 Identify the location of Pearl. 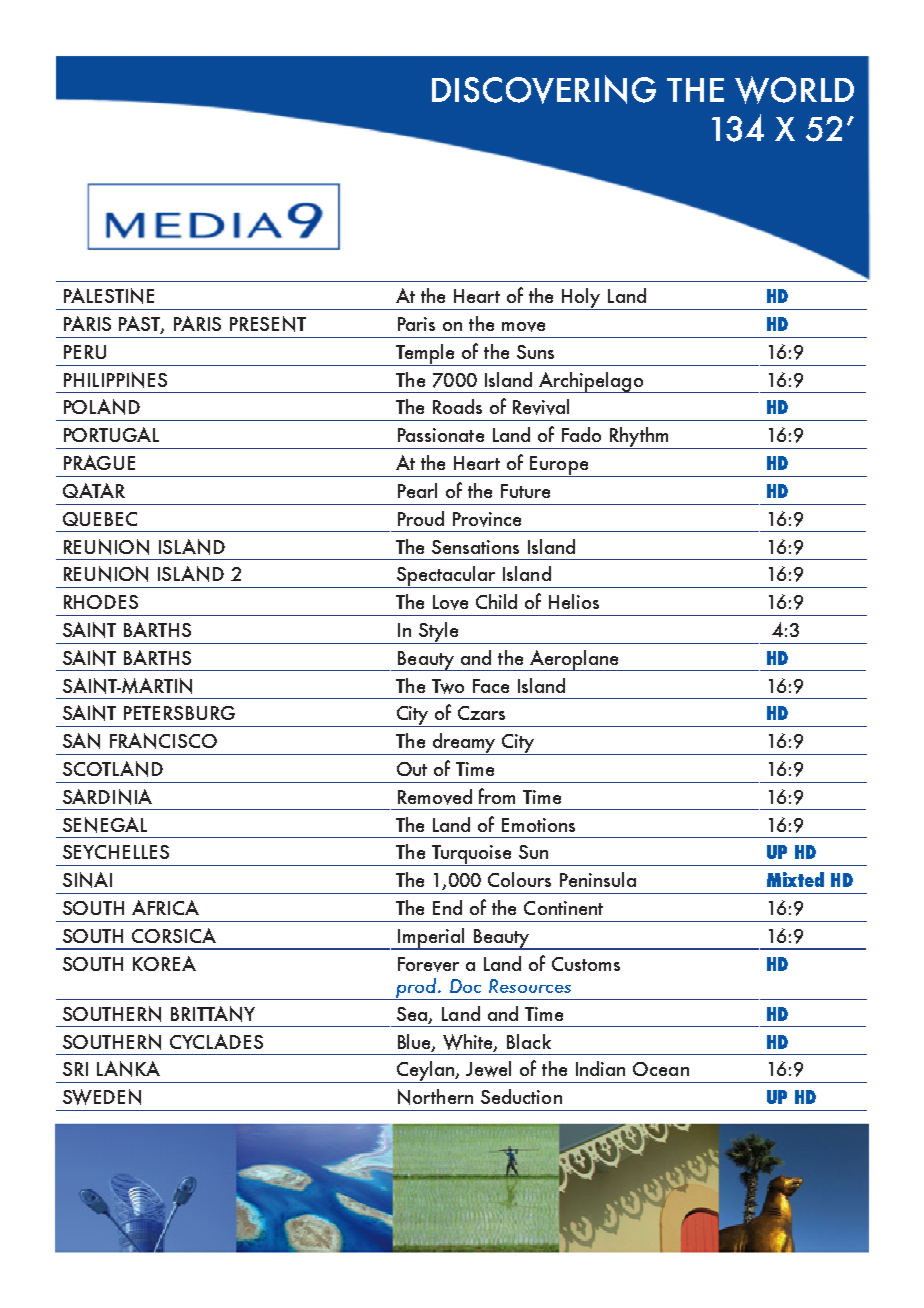
(417, 490).
